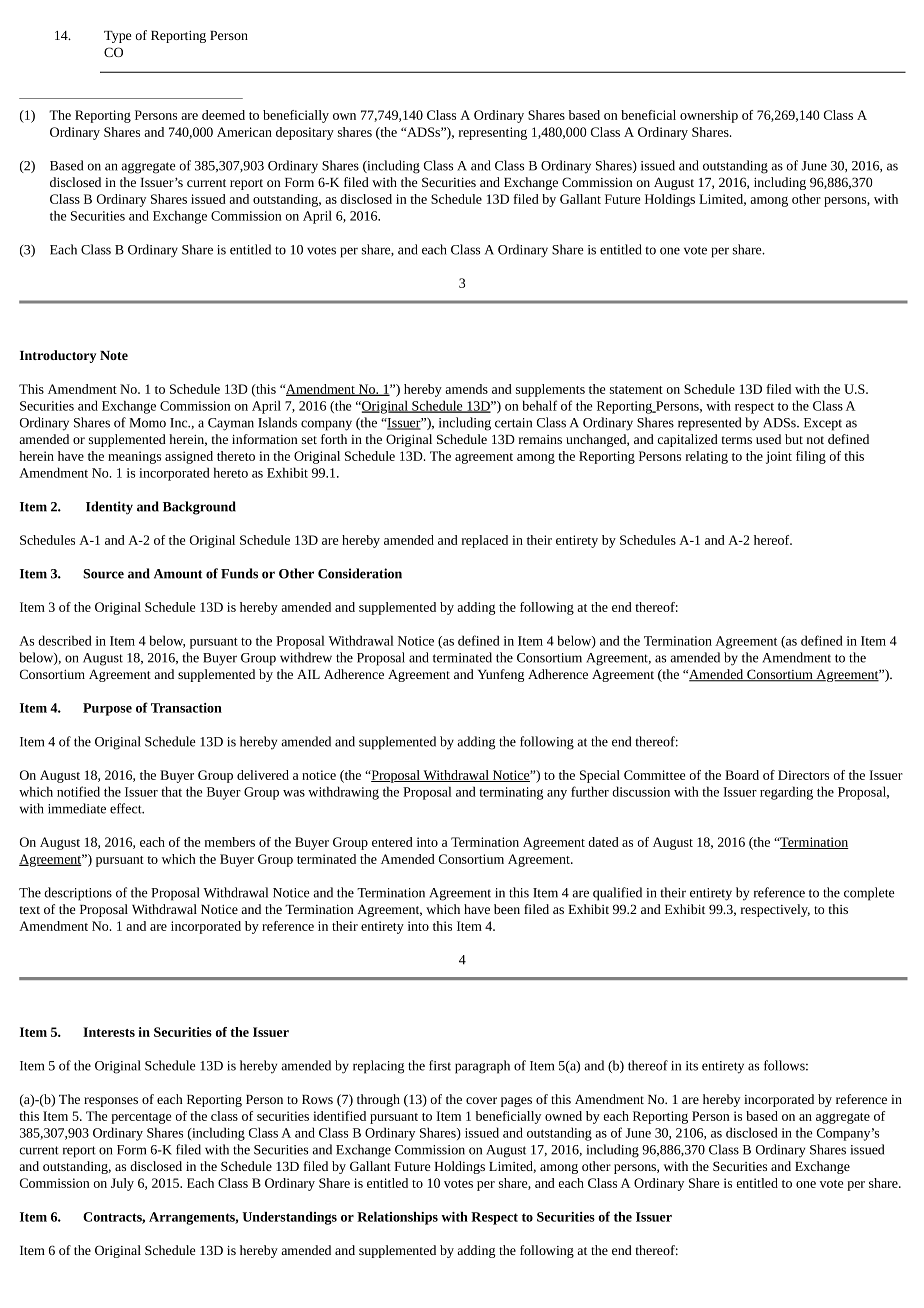 The image size is (924, 1308). Describe the element at coordinates (122, 1184) in the image. I see `July` at that location.
